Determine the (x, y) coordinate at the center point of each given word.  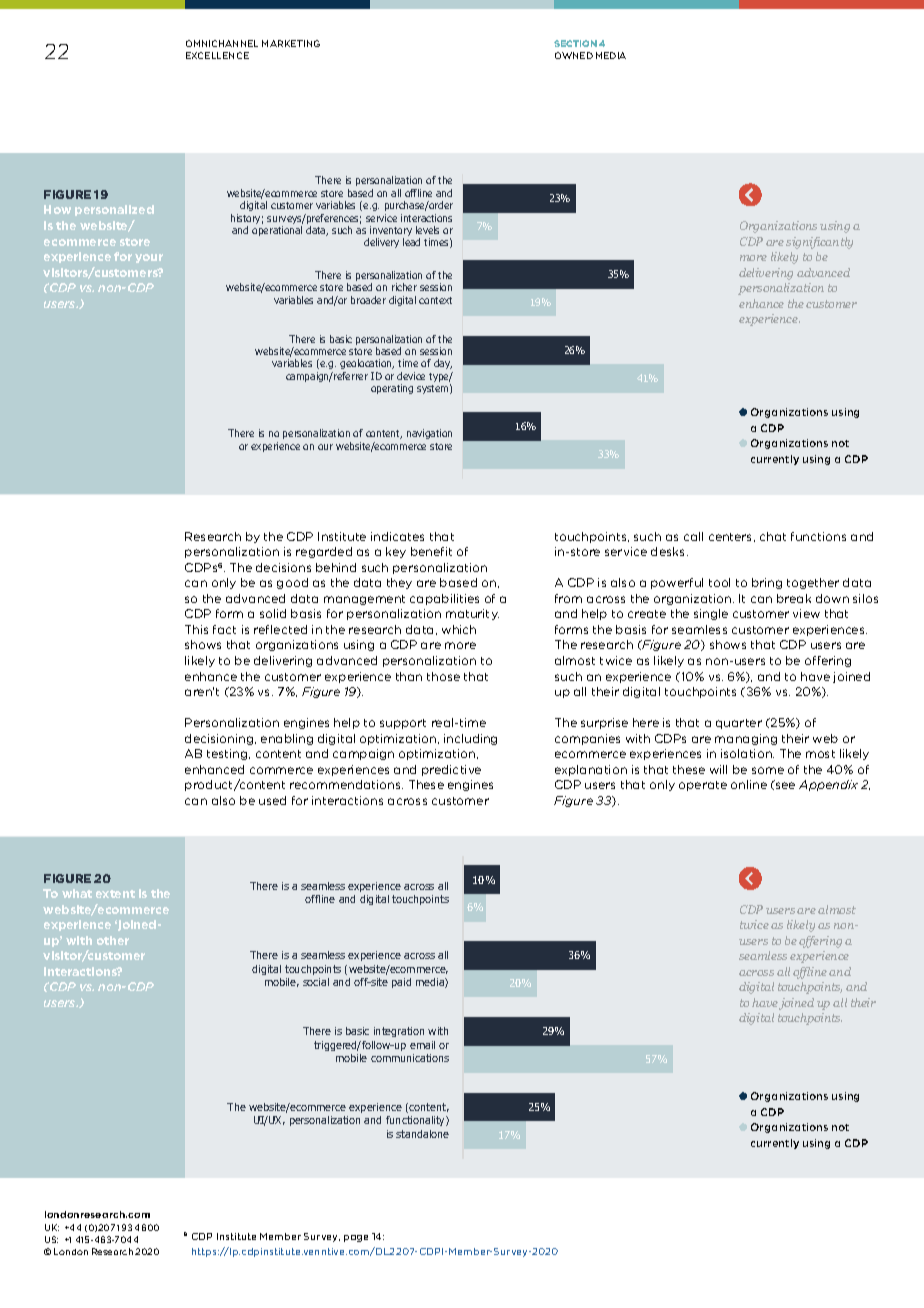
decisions (283, 567)
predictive (451, 770)
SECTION (575, 43)
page (356, 1238)
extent (115, 894)
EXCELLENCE (217, 55)
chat (773, 536)
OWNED (574, 55)
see (785, 785)
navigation (429, 434)
